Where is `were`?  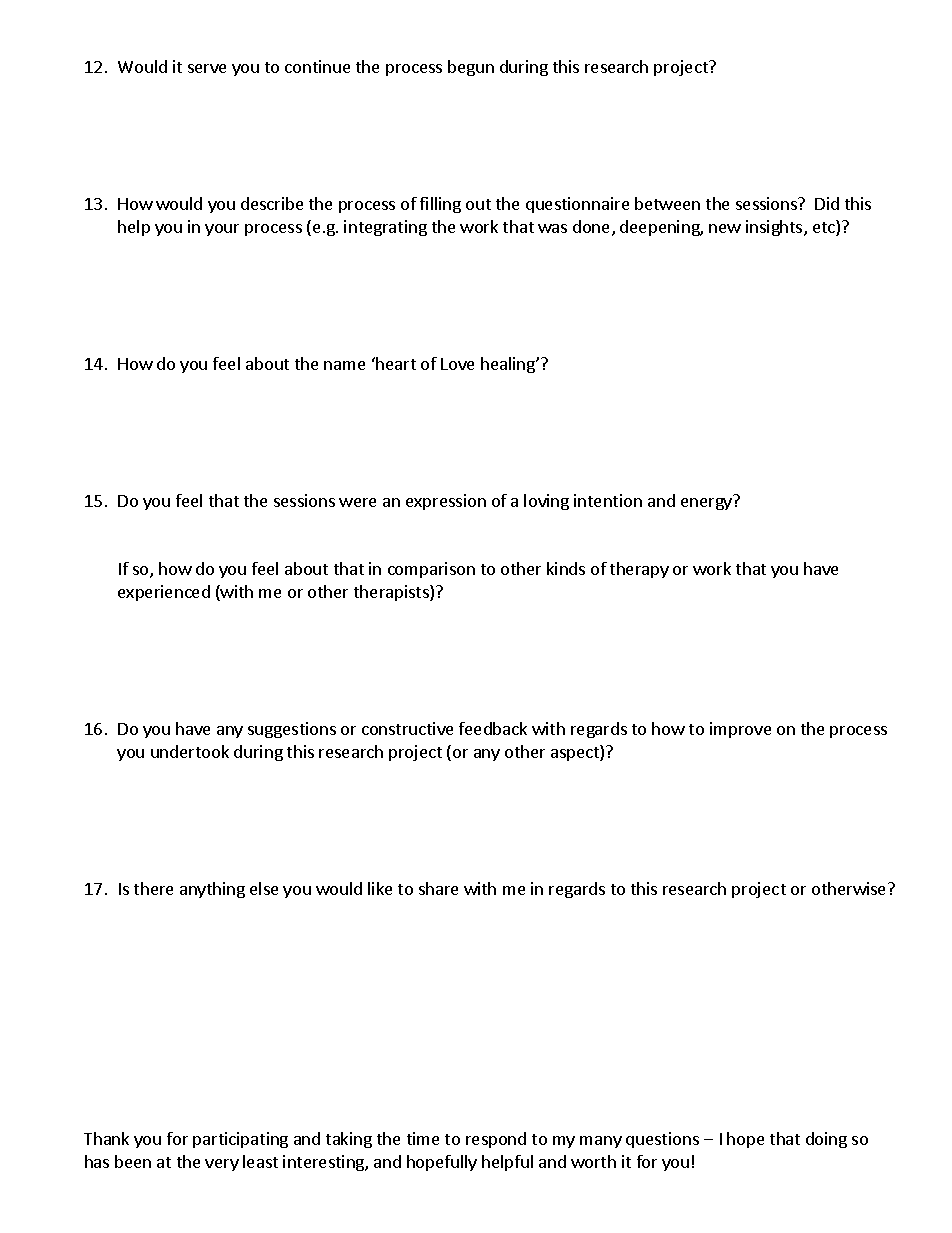 were is located at coordinates (357, 502).
